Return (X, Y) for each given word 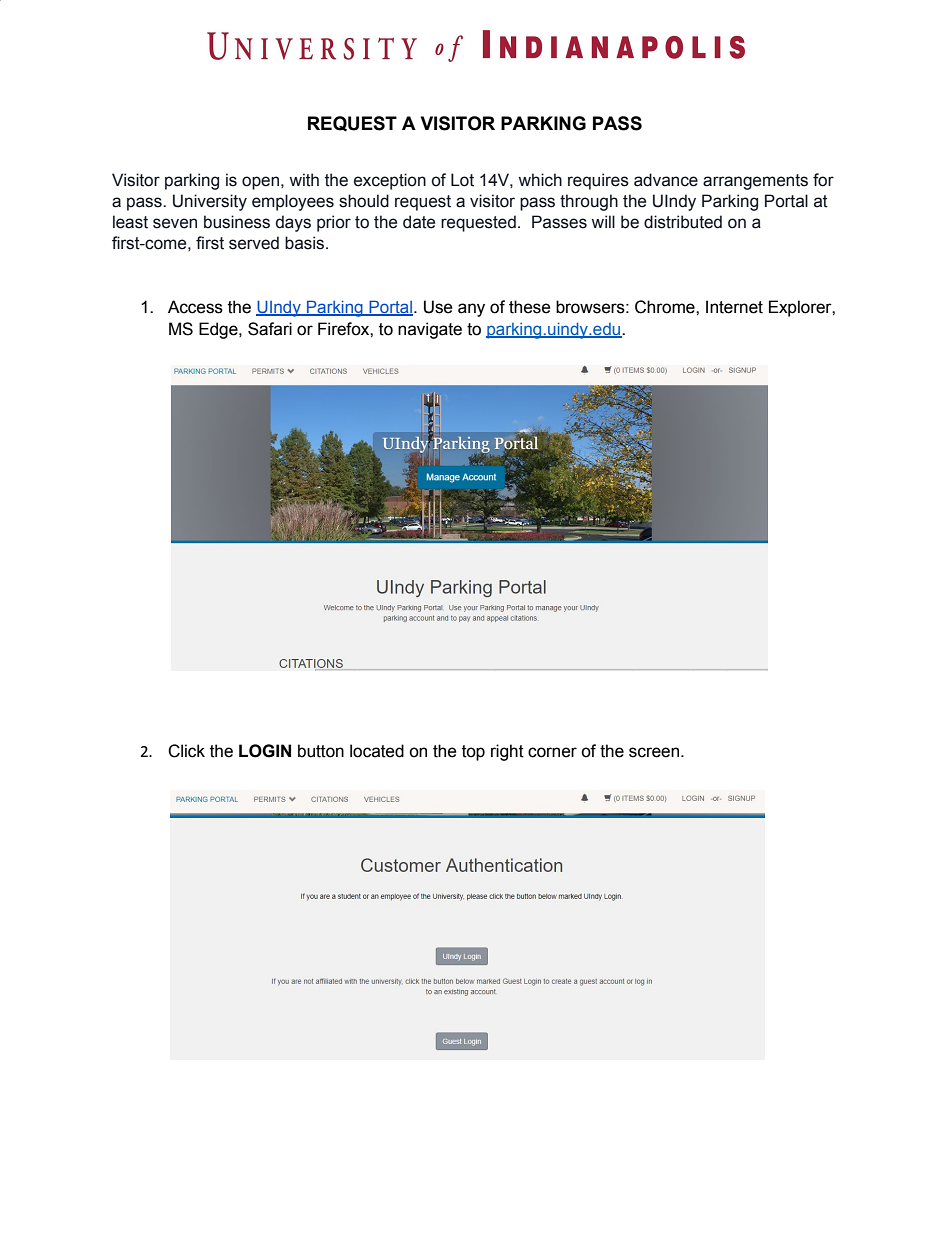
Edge (219, 330)
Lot (462, 180)
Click (186, 751)
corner (552, 752)
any (471, 310)
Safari (270, 329)
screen (655, 752)
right (507, 752)
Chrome (666, 307)
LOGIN (265, 751)
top (473, 753)
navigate (430, 330)
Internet (734, 307)
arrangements (755, 182)
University (210, 202)
